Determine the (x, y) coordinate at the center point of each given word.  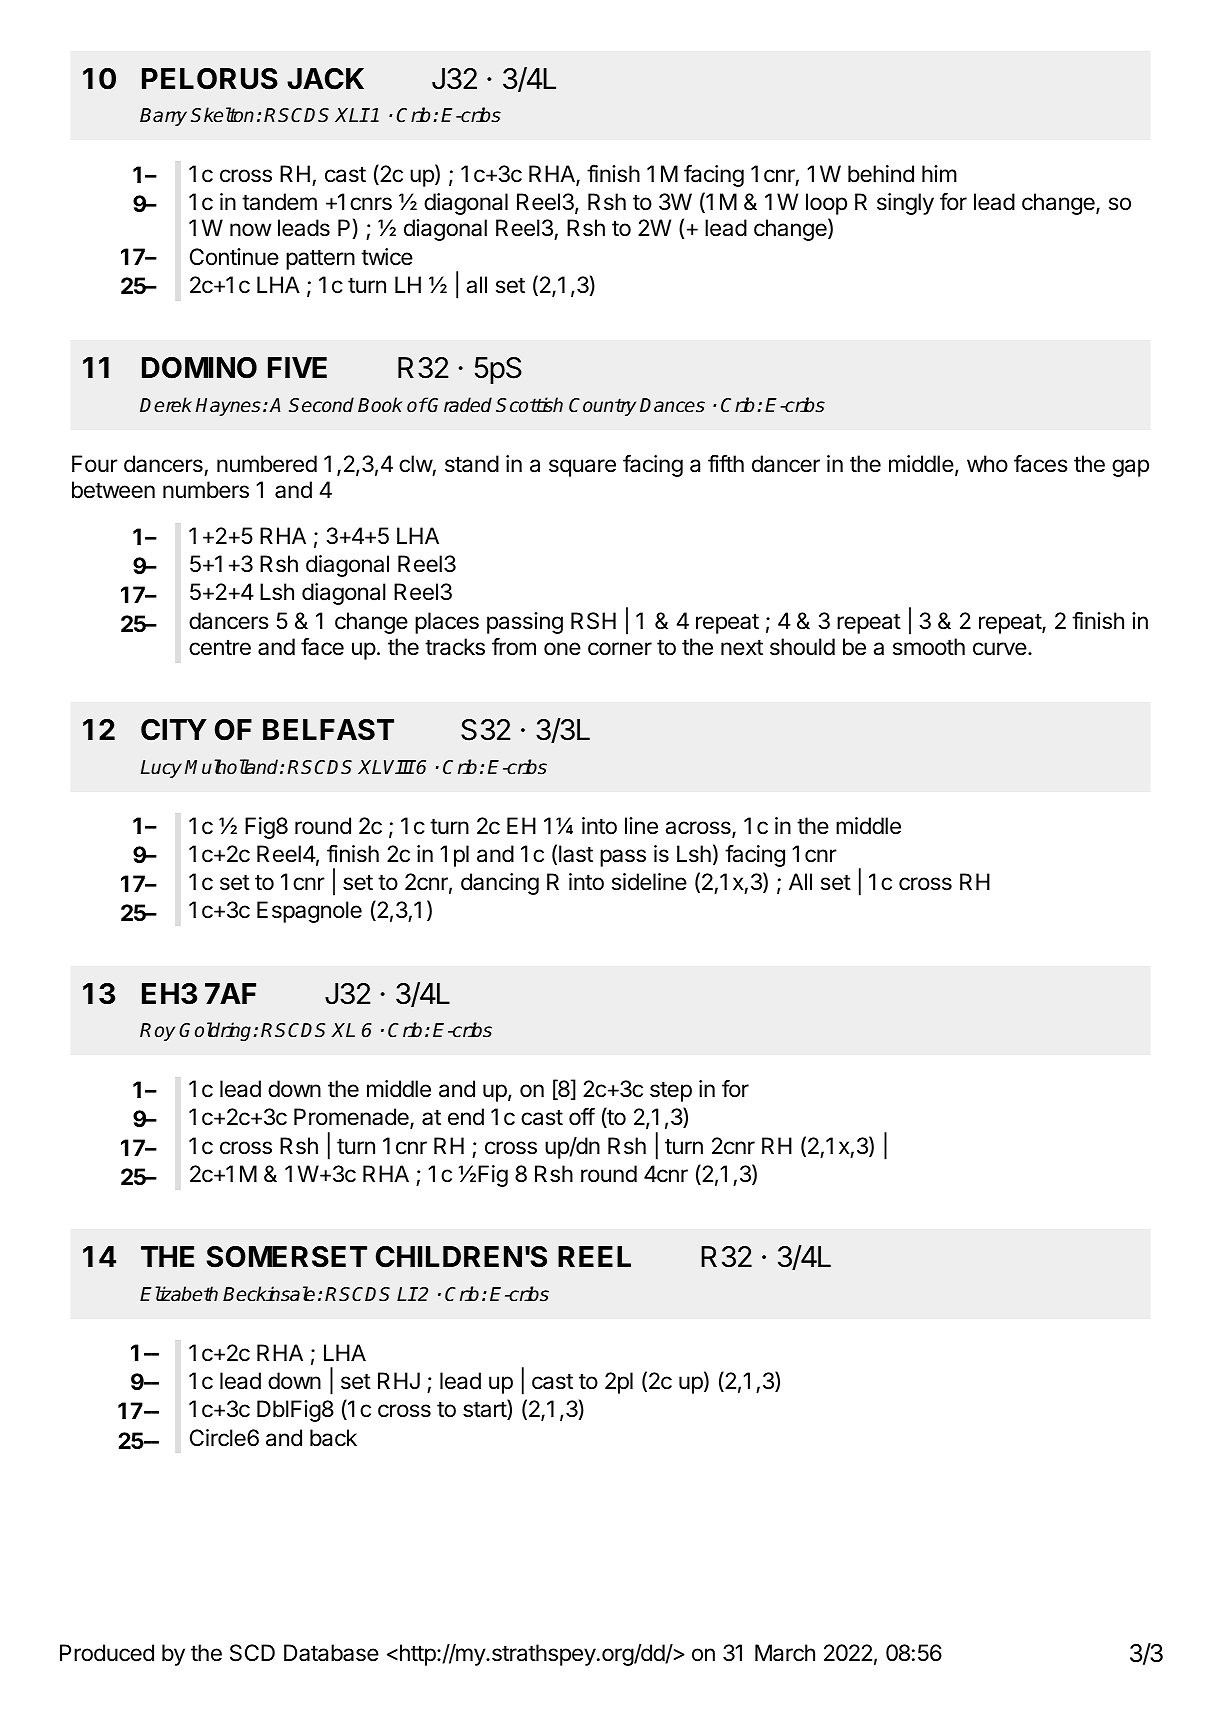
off (582, 1116)
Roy (157, 1032)
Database (331, 1653)
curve (1000, 649)
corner (620, 649)
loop (826, 204)
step (671, 1091)
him (939, 173)
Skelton (222, 115)
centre (220, 647)
